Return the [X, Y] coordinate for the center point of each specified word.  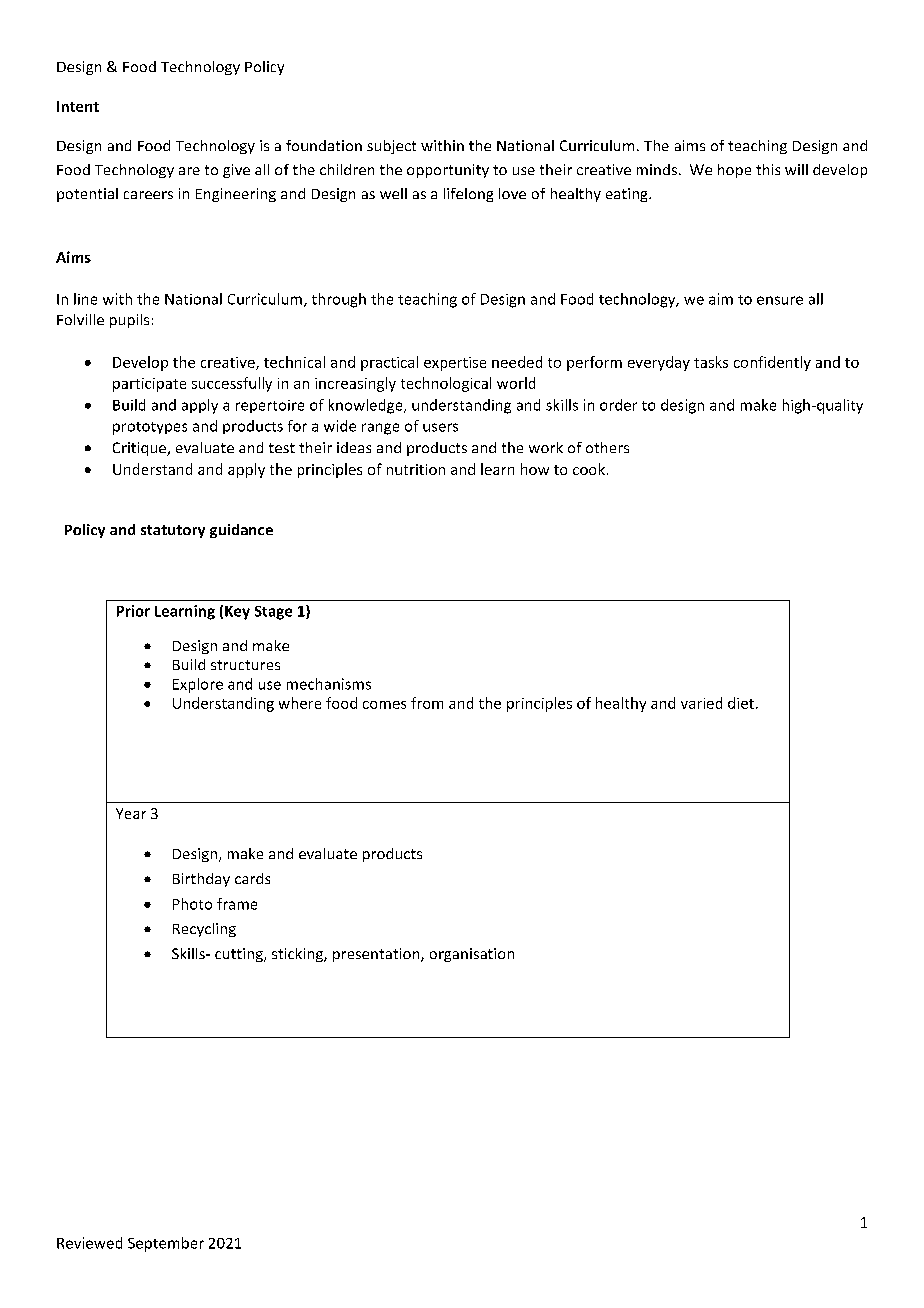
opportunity [448, 171]
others [607, 447]
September [166, 1244]
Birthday [201, 880]
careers [148, 195]
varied [701, 703]
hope [734, 171]
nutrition [416, 469]
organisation [472, 955]
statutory [173, 531]
